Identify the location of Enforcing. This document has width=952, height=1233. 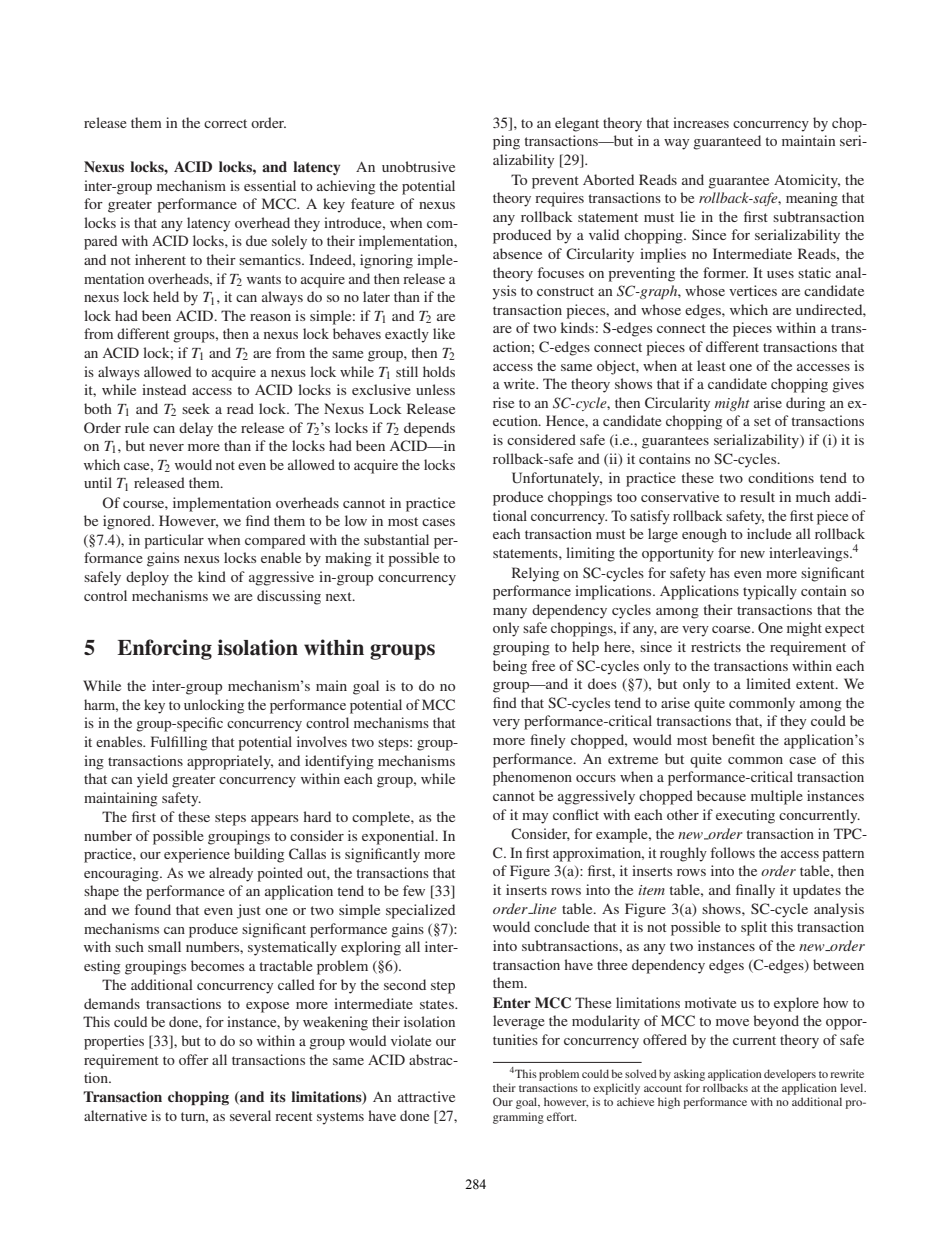
(164, 649).
